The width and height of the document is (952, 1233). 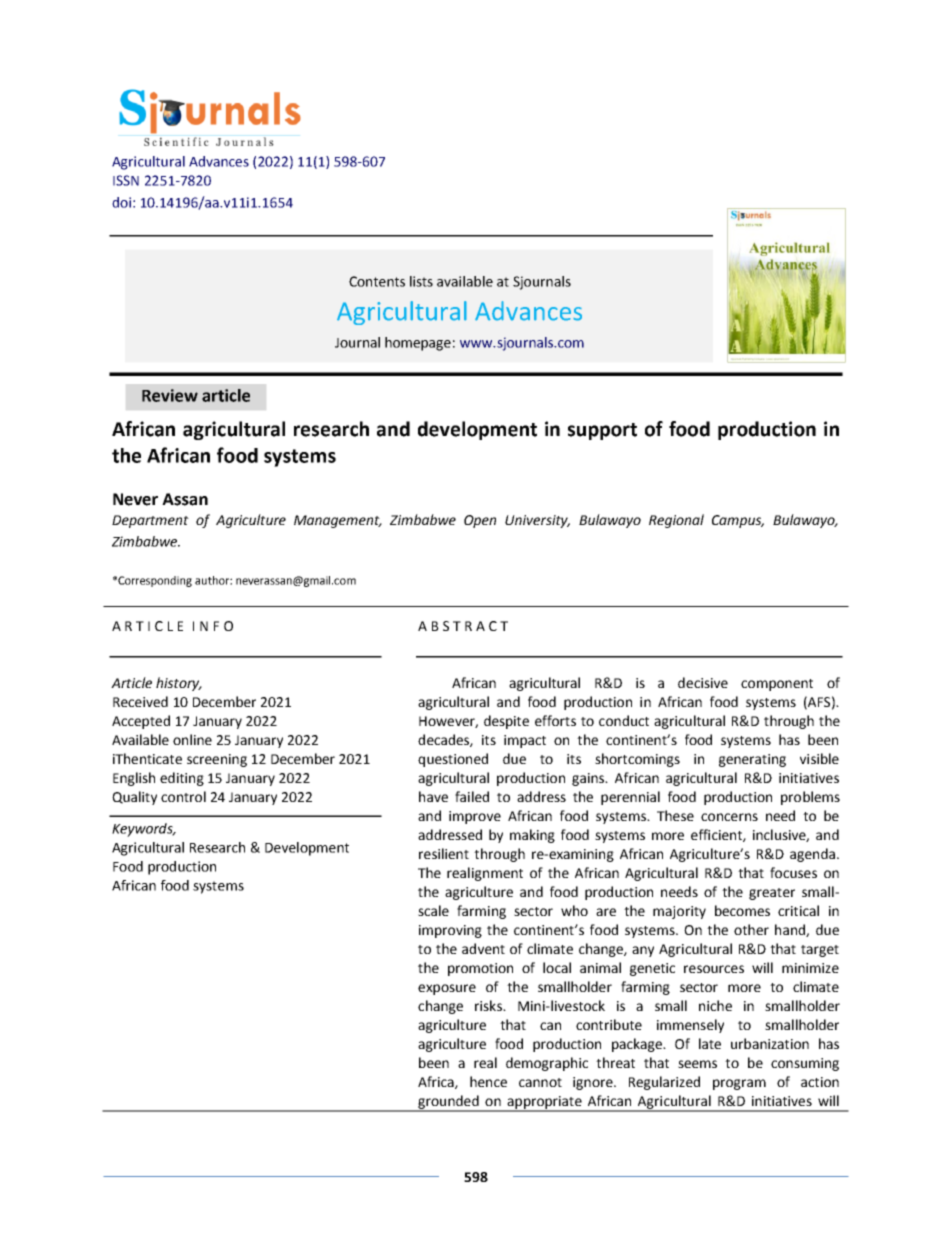 I want to click on Campus, so click(x=738, y=521).
